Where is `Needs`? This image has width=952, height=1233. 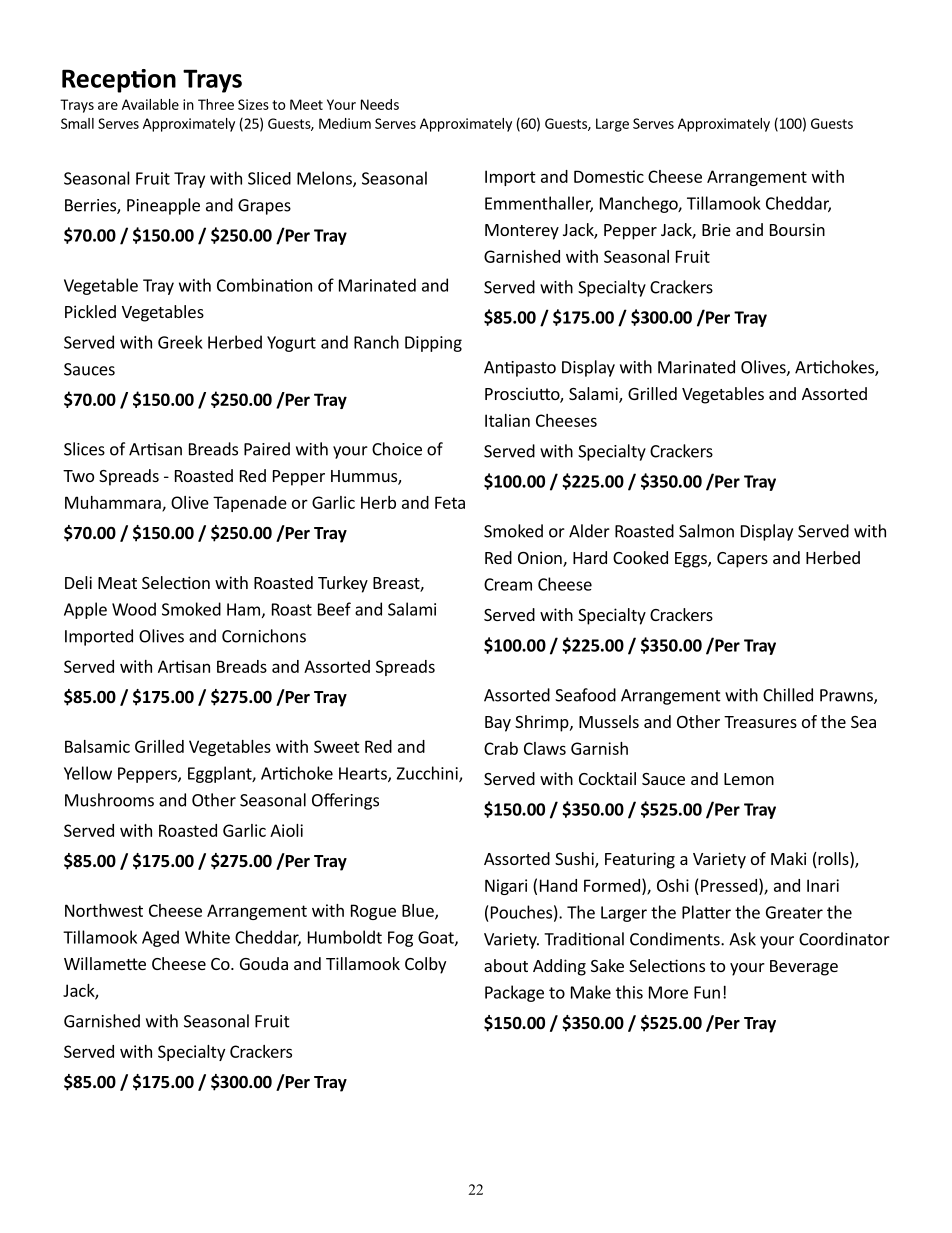 Needs is located at coordinates (380, 104).
